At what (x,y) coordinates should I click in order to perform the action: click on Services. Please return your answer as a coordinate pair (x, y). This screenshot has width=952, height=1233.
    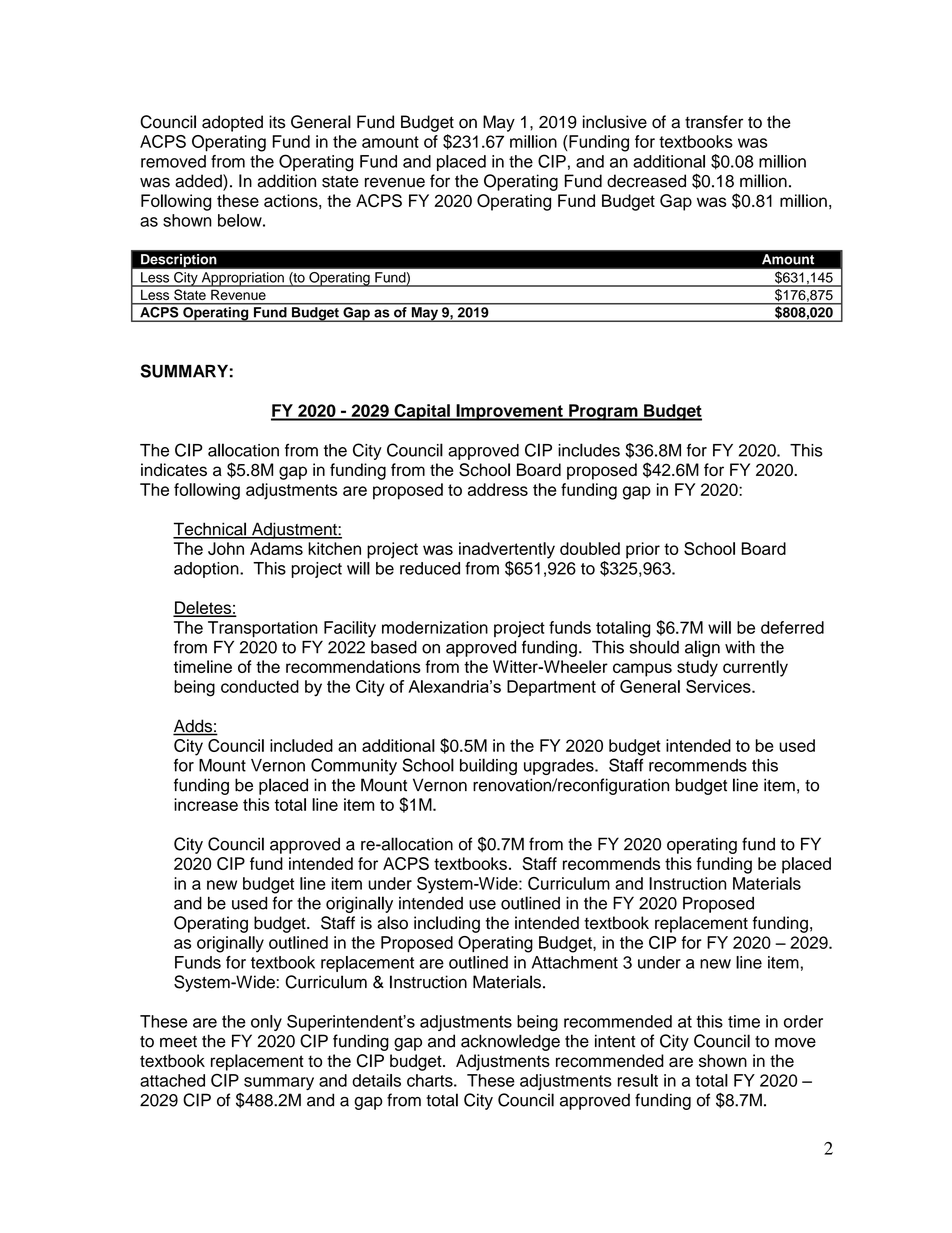
    Looking at the image, I should click on (719, 686).
